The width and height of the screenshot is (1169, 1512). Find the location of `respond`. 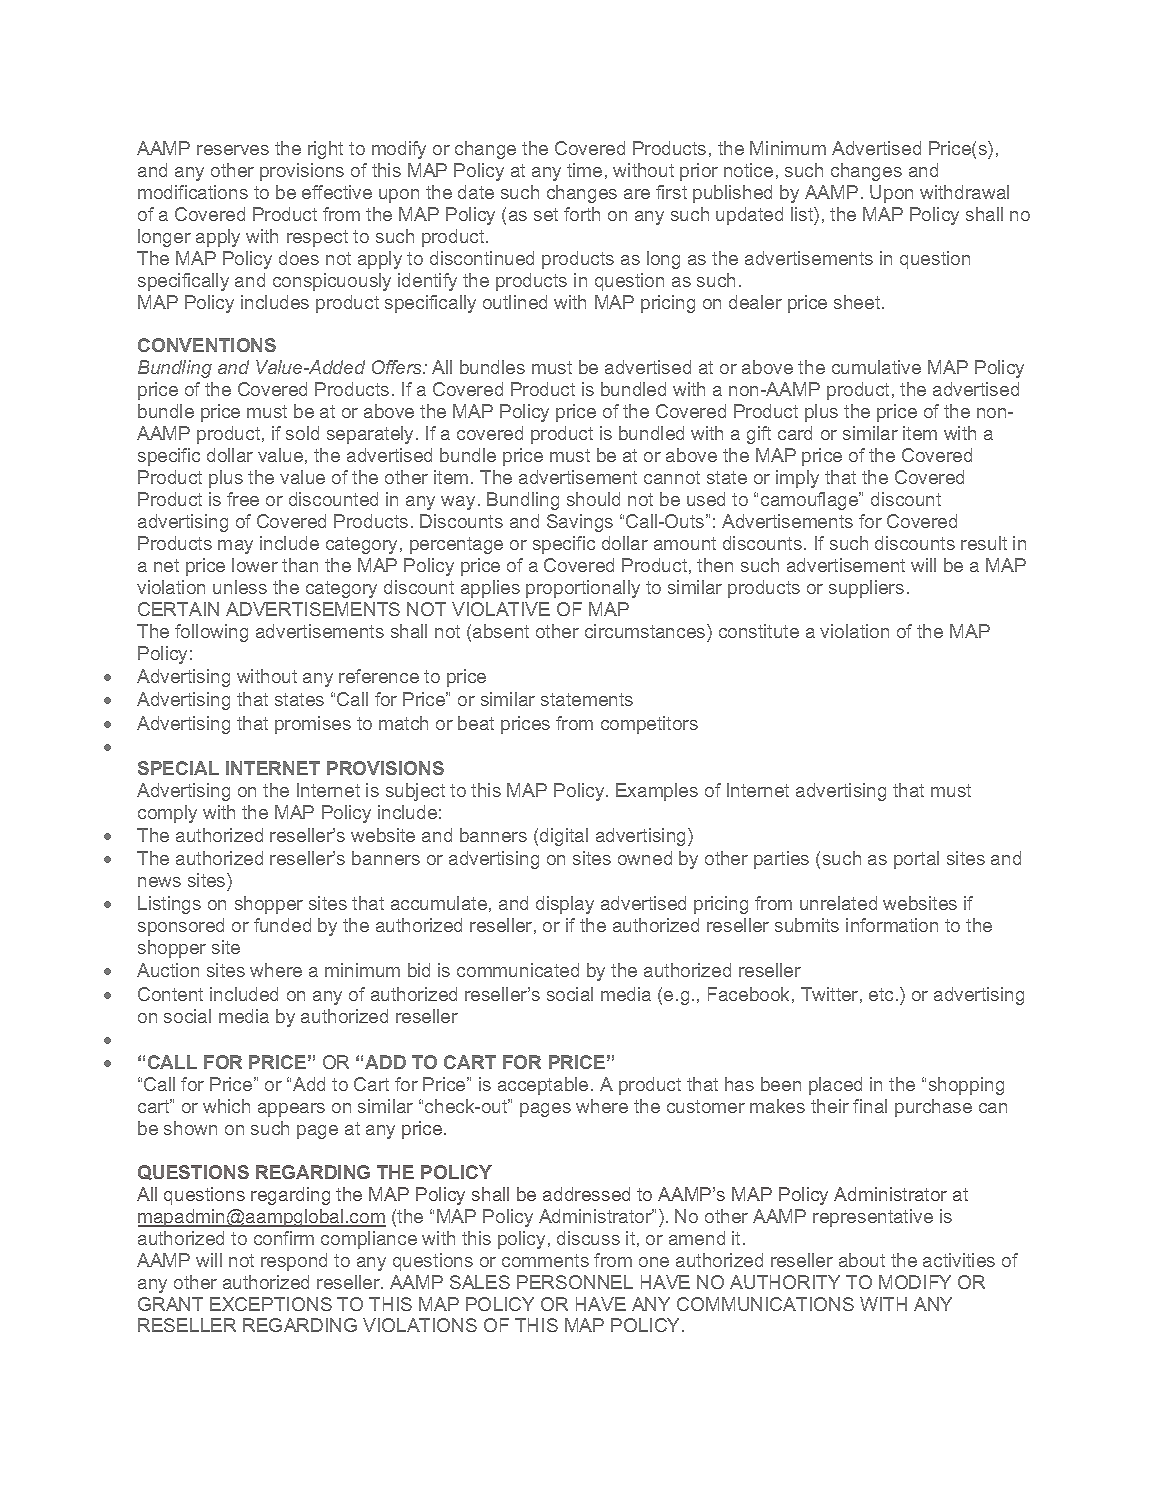

respond is located at coordinates (294, 1262).
